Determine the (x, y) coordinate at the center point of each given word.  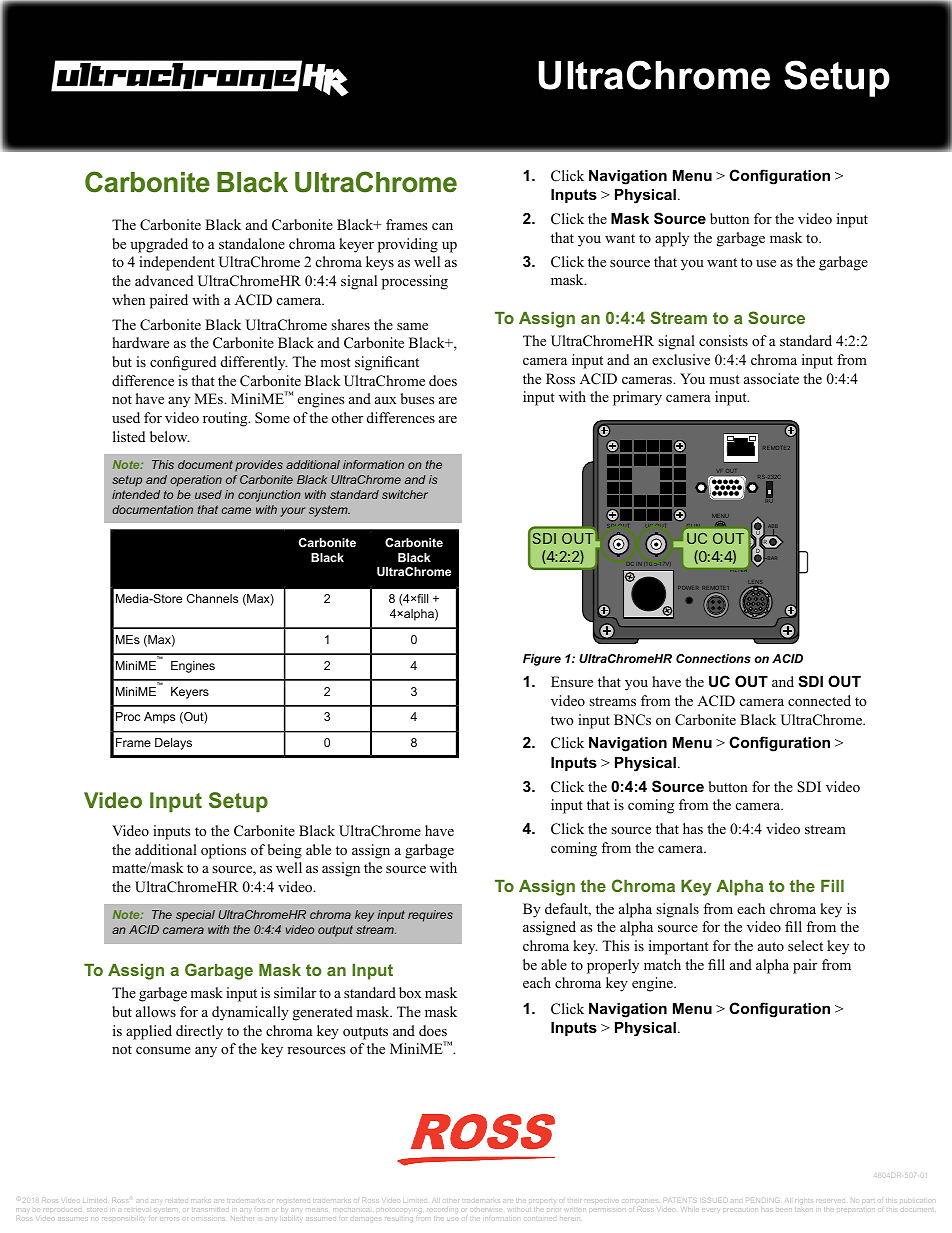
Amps (159, 718)
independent (177, 263)
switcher (405, 494)
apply (672, 239)
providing (408, 245)
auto (771, 946)
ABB (772, 527)
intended (136, 494)
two (562, 720)
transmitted (210, 1210)
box (410, 992)
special (195, 916)
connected (819, 701)
